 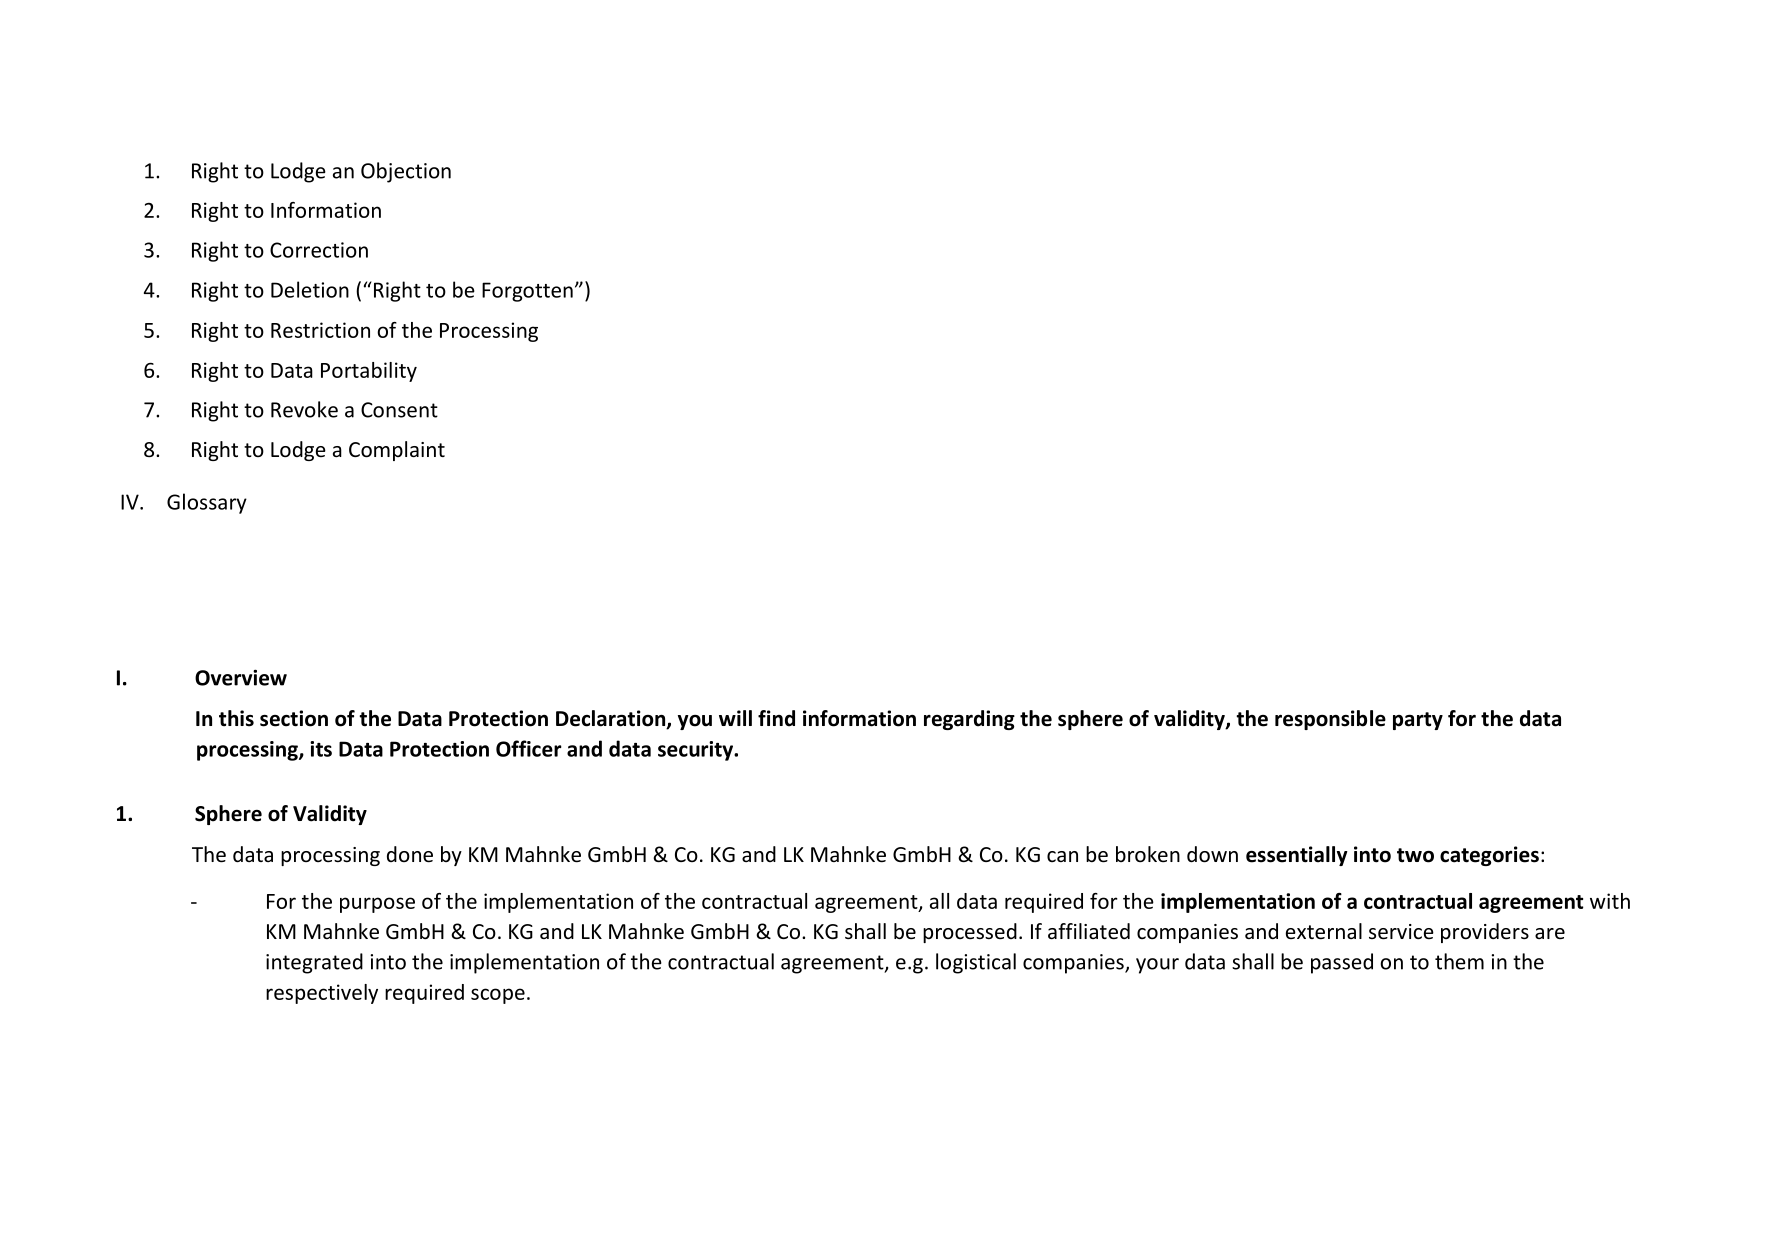 I want to click on responsible, so click(x=1330, y=720).
